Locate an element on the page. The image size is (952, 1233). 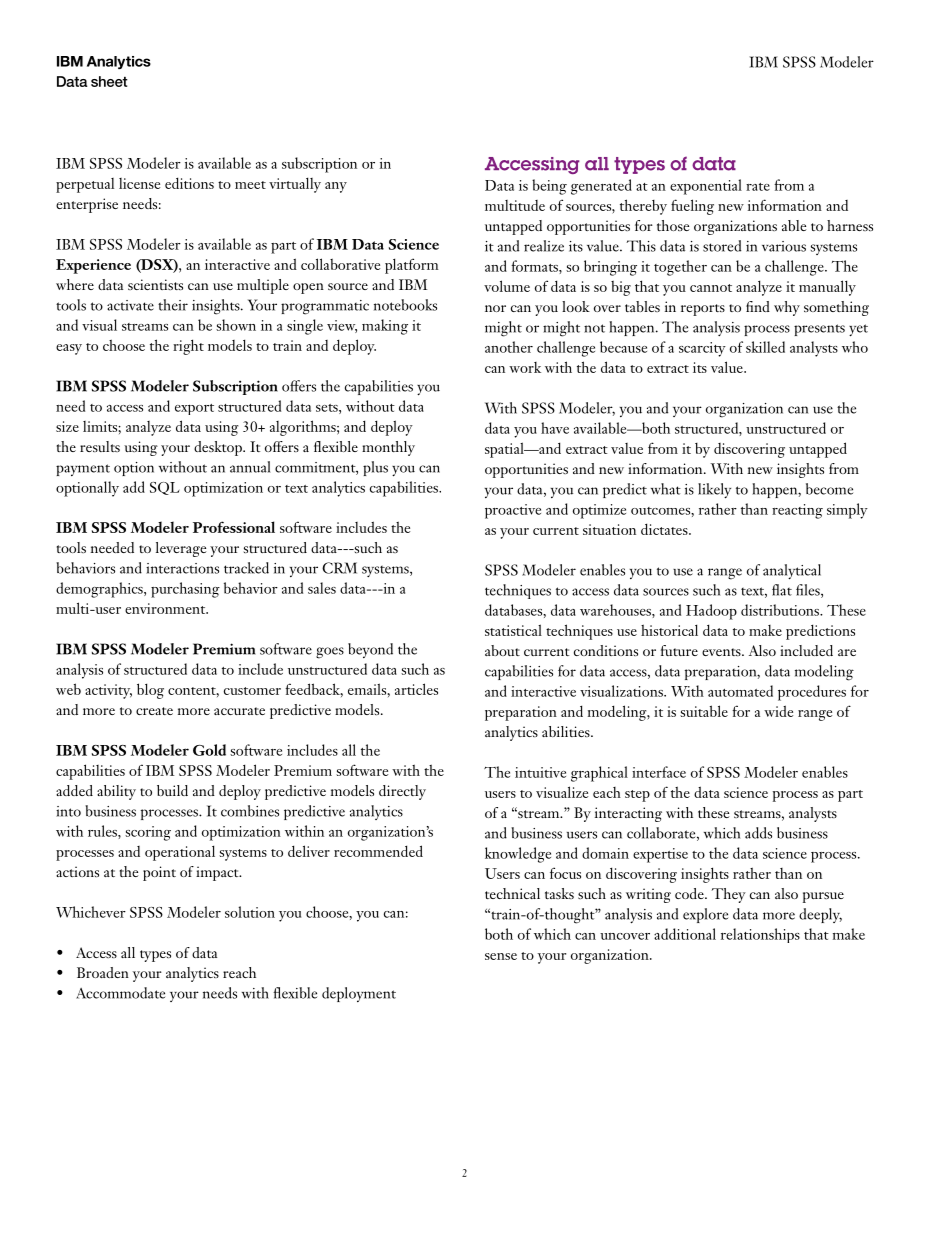
leverage is located at coordinates (181, 549).
